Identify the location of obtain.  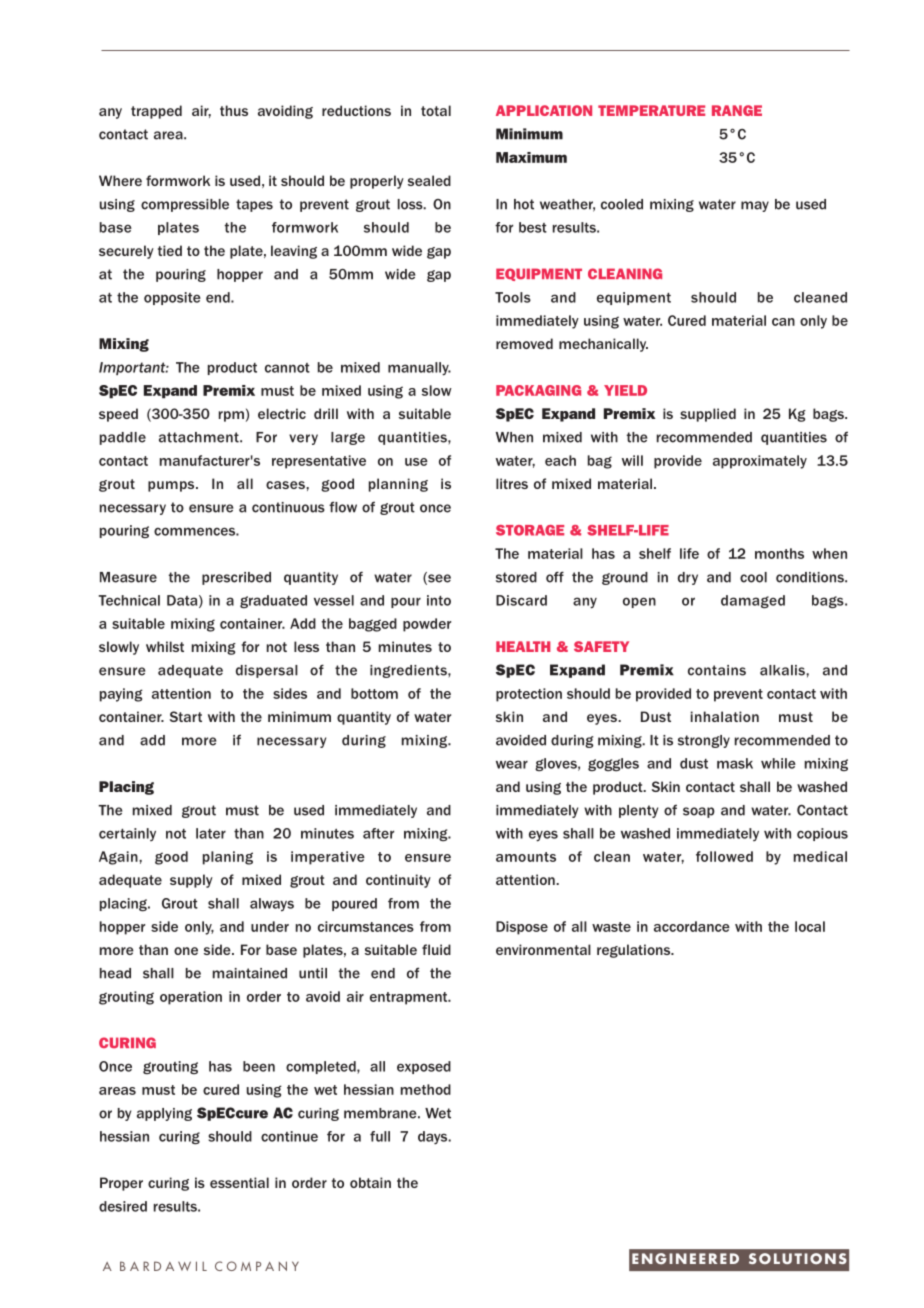
(370, 1182).
